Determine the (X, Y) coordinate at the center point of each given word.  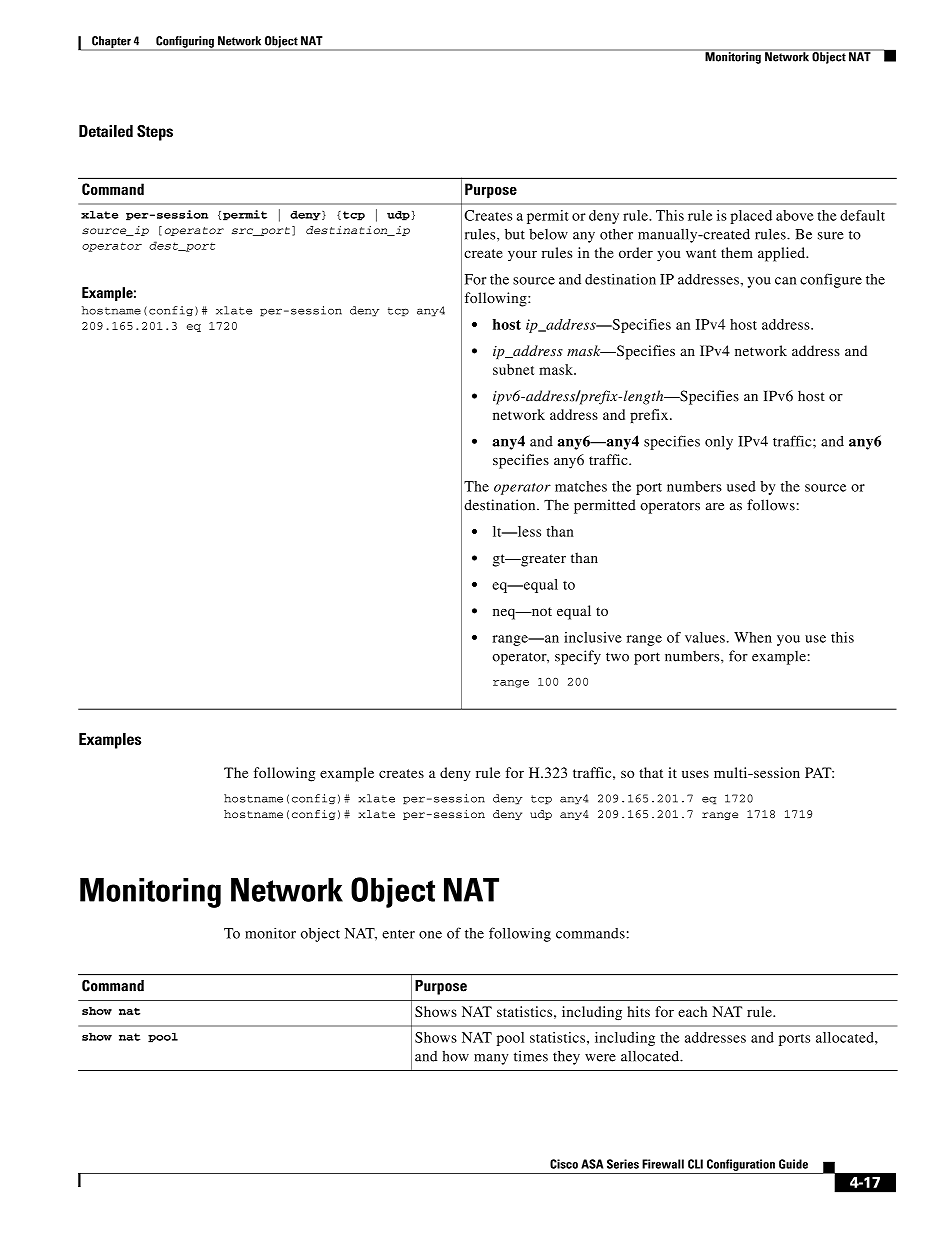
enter (398, 934)
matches (581, 486)
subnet (513, 369)
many (491, 1059)
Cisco (564, 1164)
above (795, 215)
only (719, 443)
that (651, 772)
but (515, 234)
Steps (155, 133)
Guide (793, 1164)
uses (695, 774)
